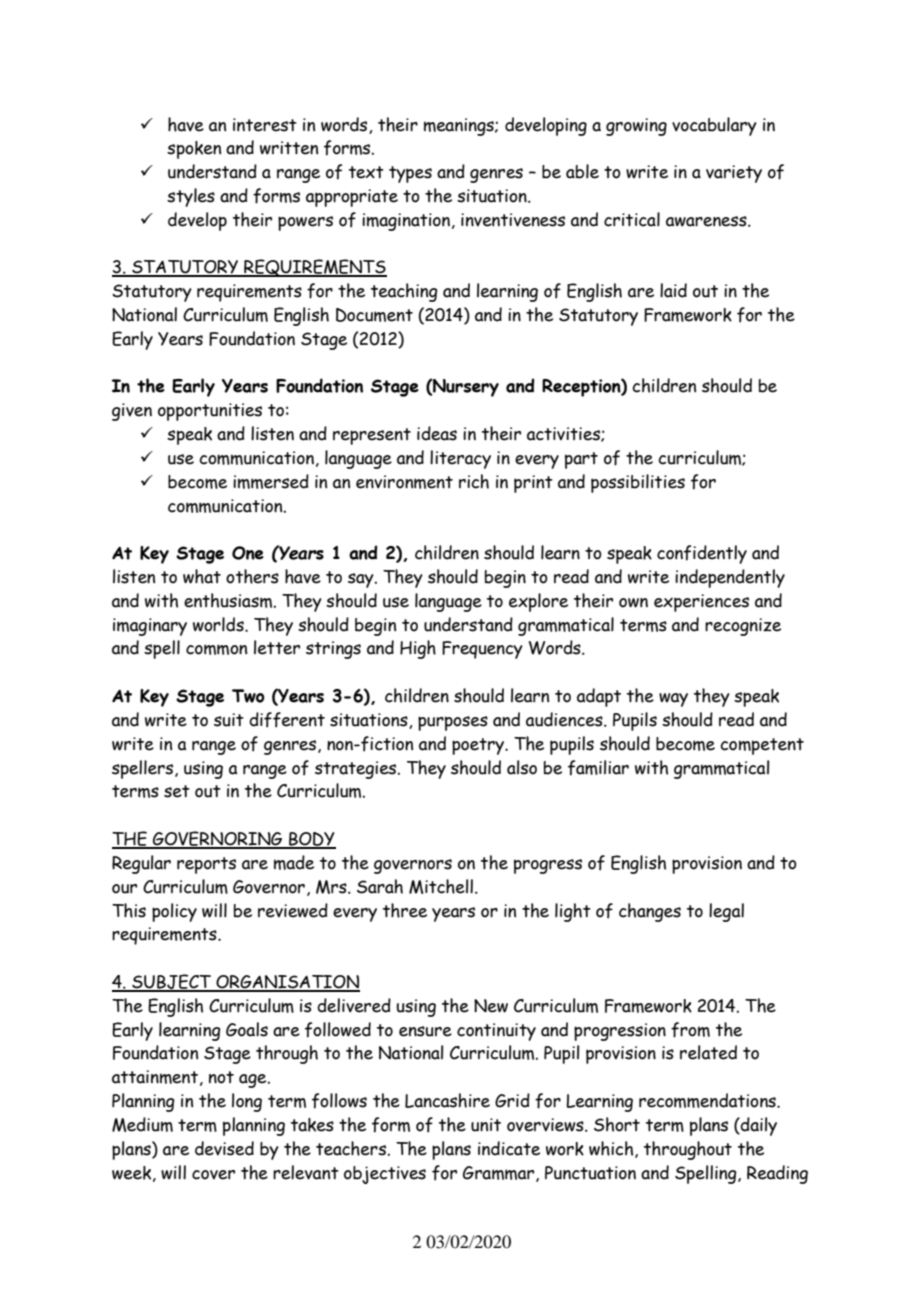 The image size is (924, 1308). I want to click on familiar, so click(598, 768).
